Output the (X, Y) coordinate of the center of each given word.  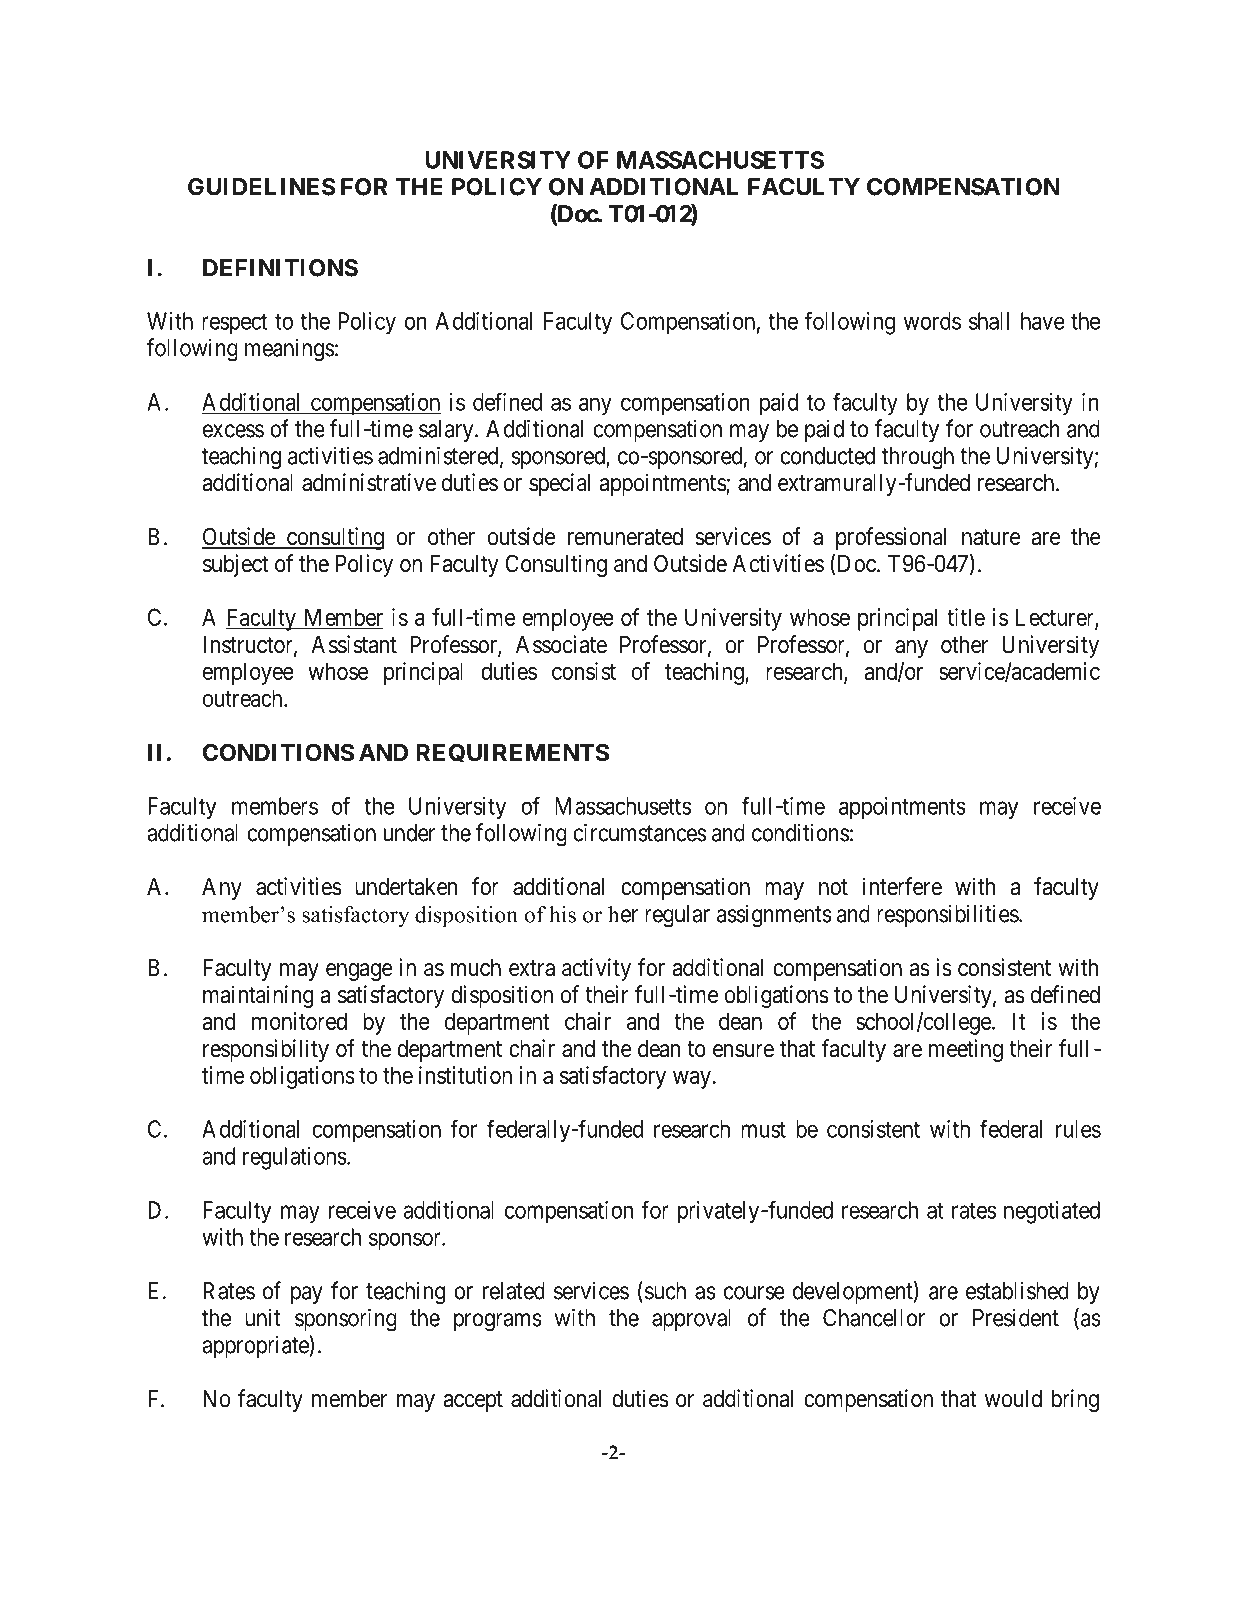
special (559, 484)
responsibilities (948, 915)
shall (989, 321)
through (918, 458)
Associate (561, 644)
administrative (369, 482)
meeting (966, 1050)
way (692, 1080)
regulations (295, 1158)
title (966, 617)
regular (677, 916)
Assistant (354, 644)
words (932, 321)
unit (263, 1318)
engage (359, 972)
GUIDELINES (262, 187)
